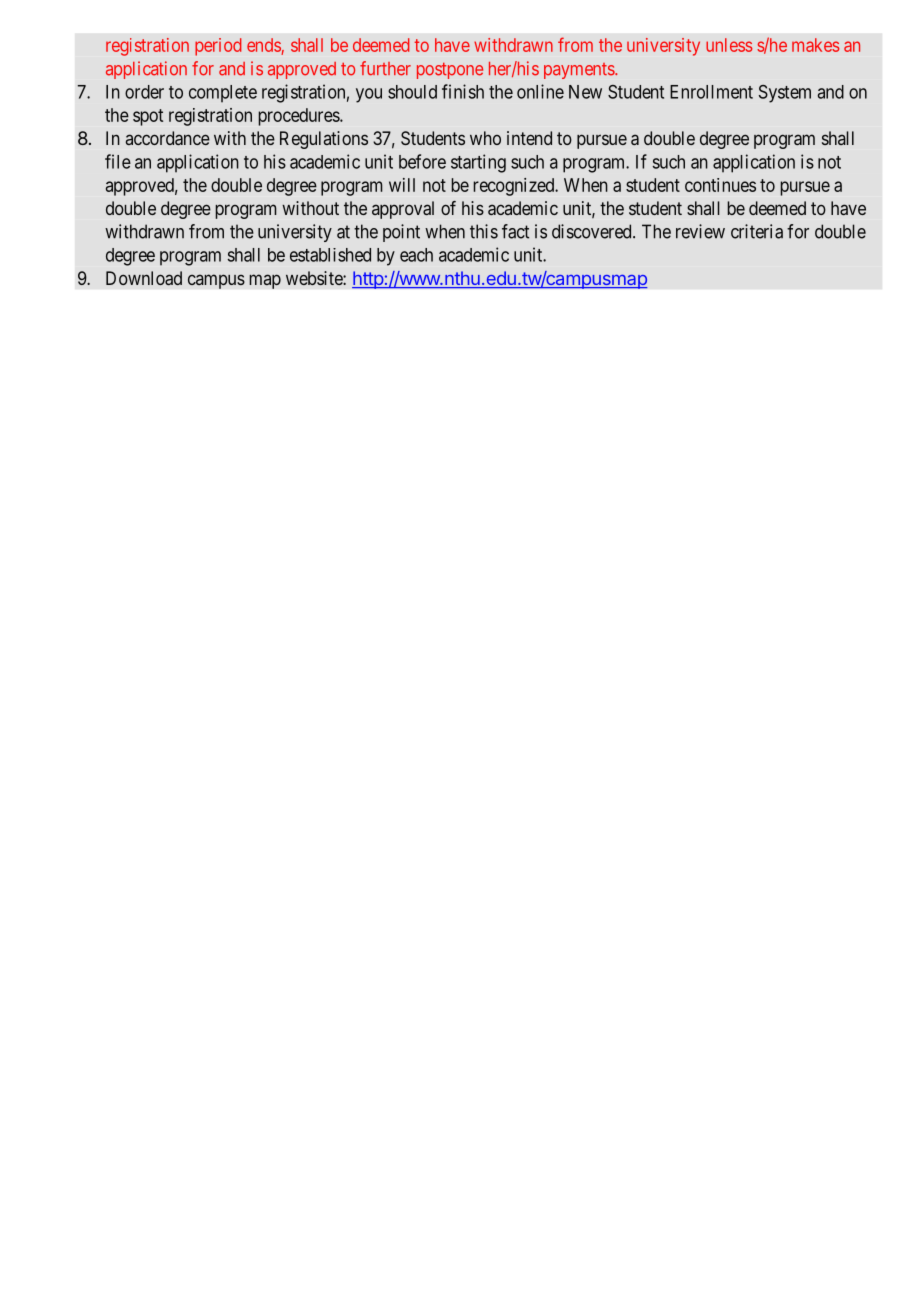 The height and width of the screenshot is (1308, 924). What do you see at coordinates (720, 185) in the screenshot?
I see `continues` at bounding box center [720, 185].
